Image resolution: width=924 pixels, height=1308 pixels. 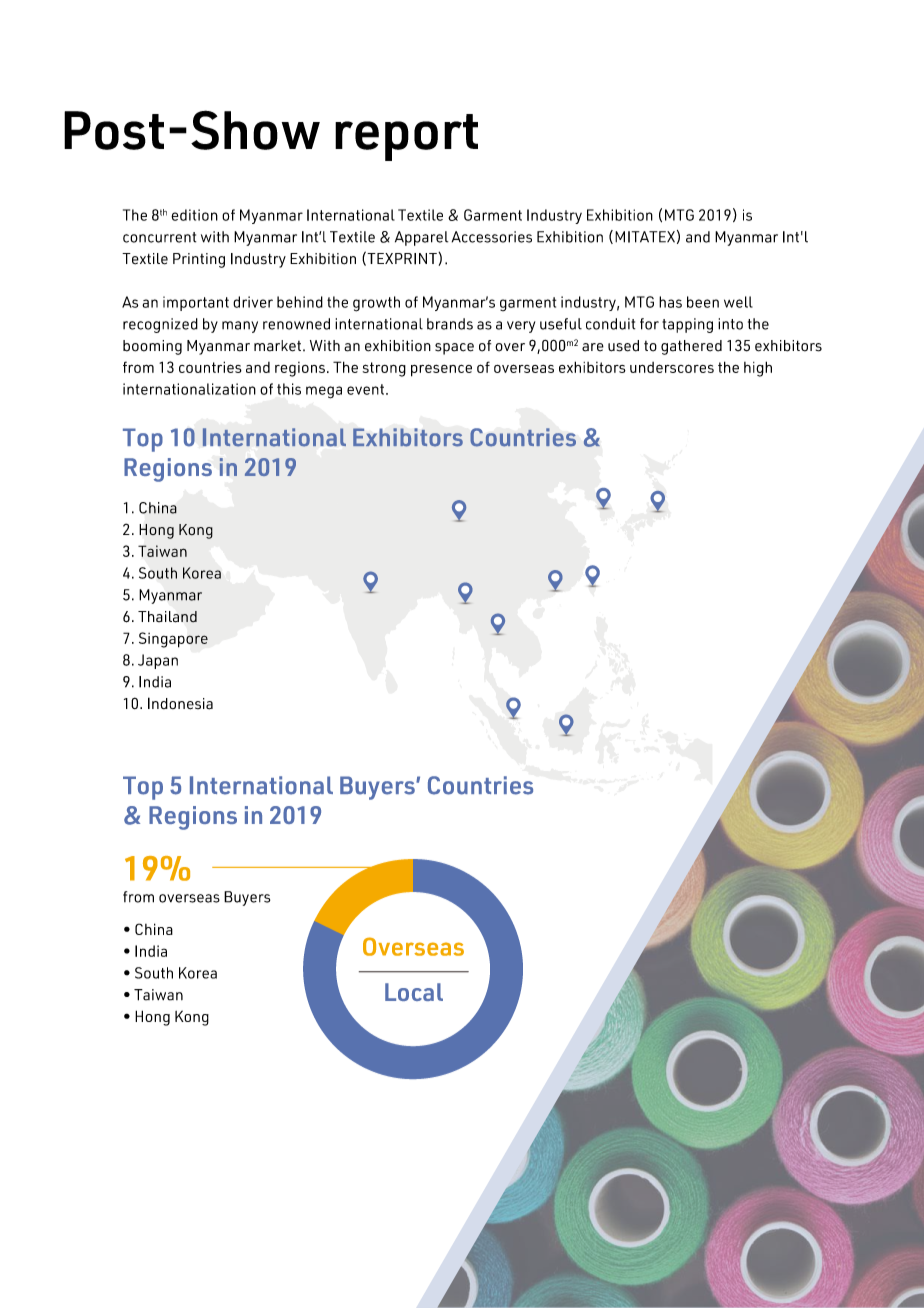 I want to click on this, so click(x=289, y=389).
